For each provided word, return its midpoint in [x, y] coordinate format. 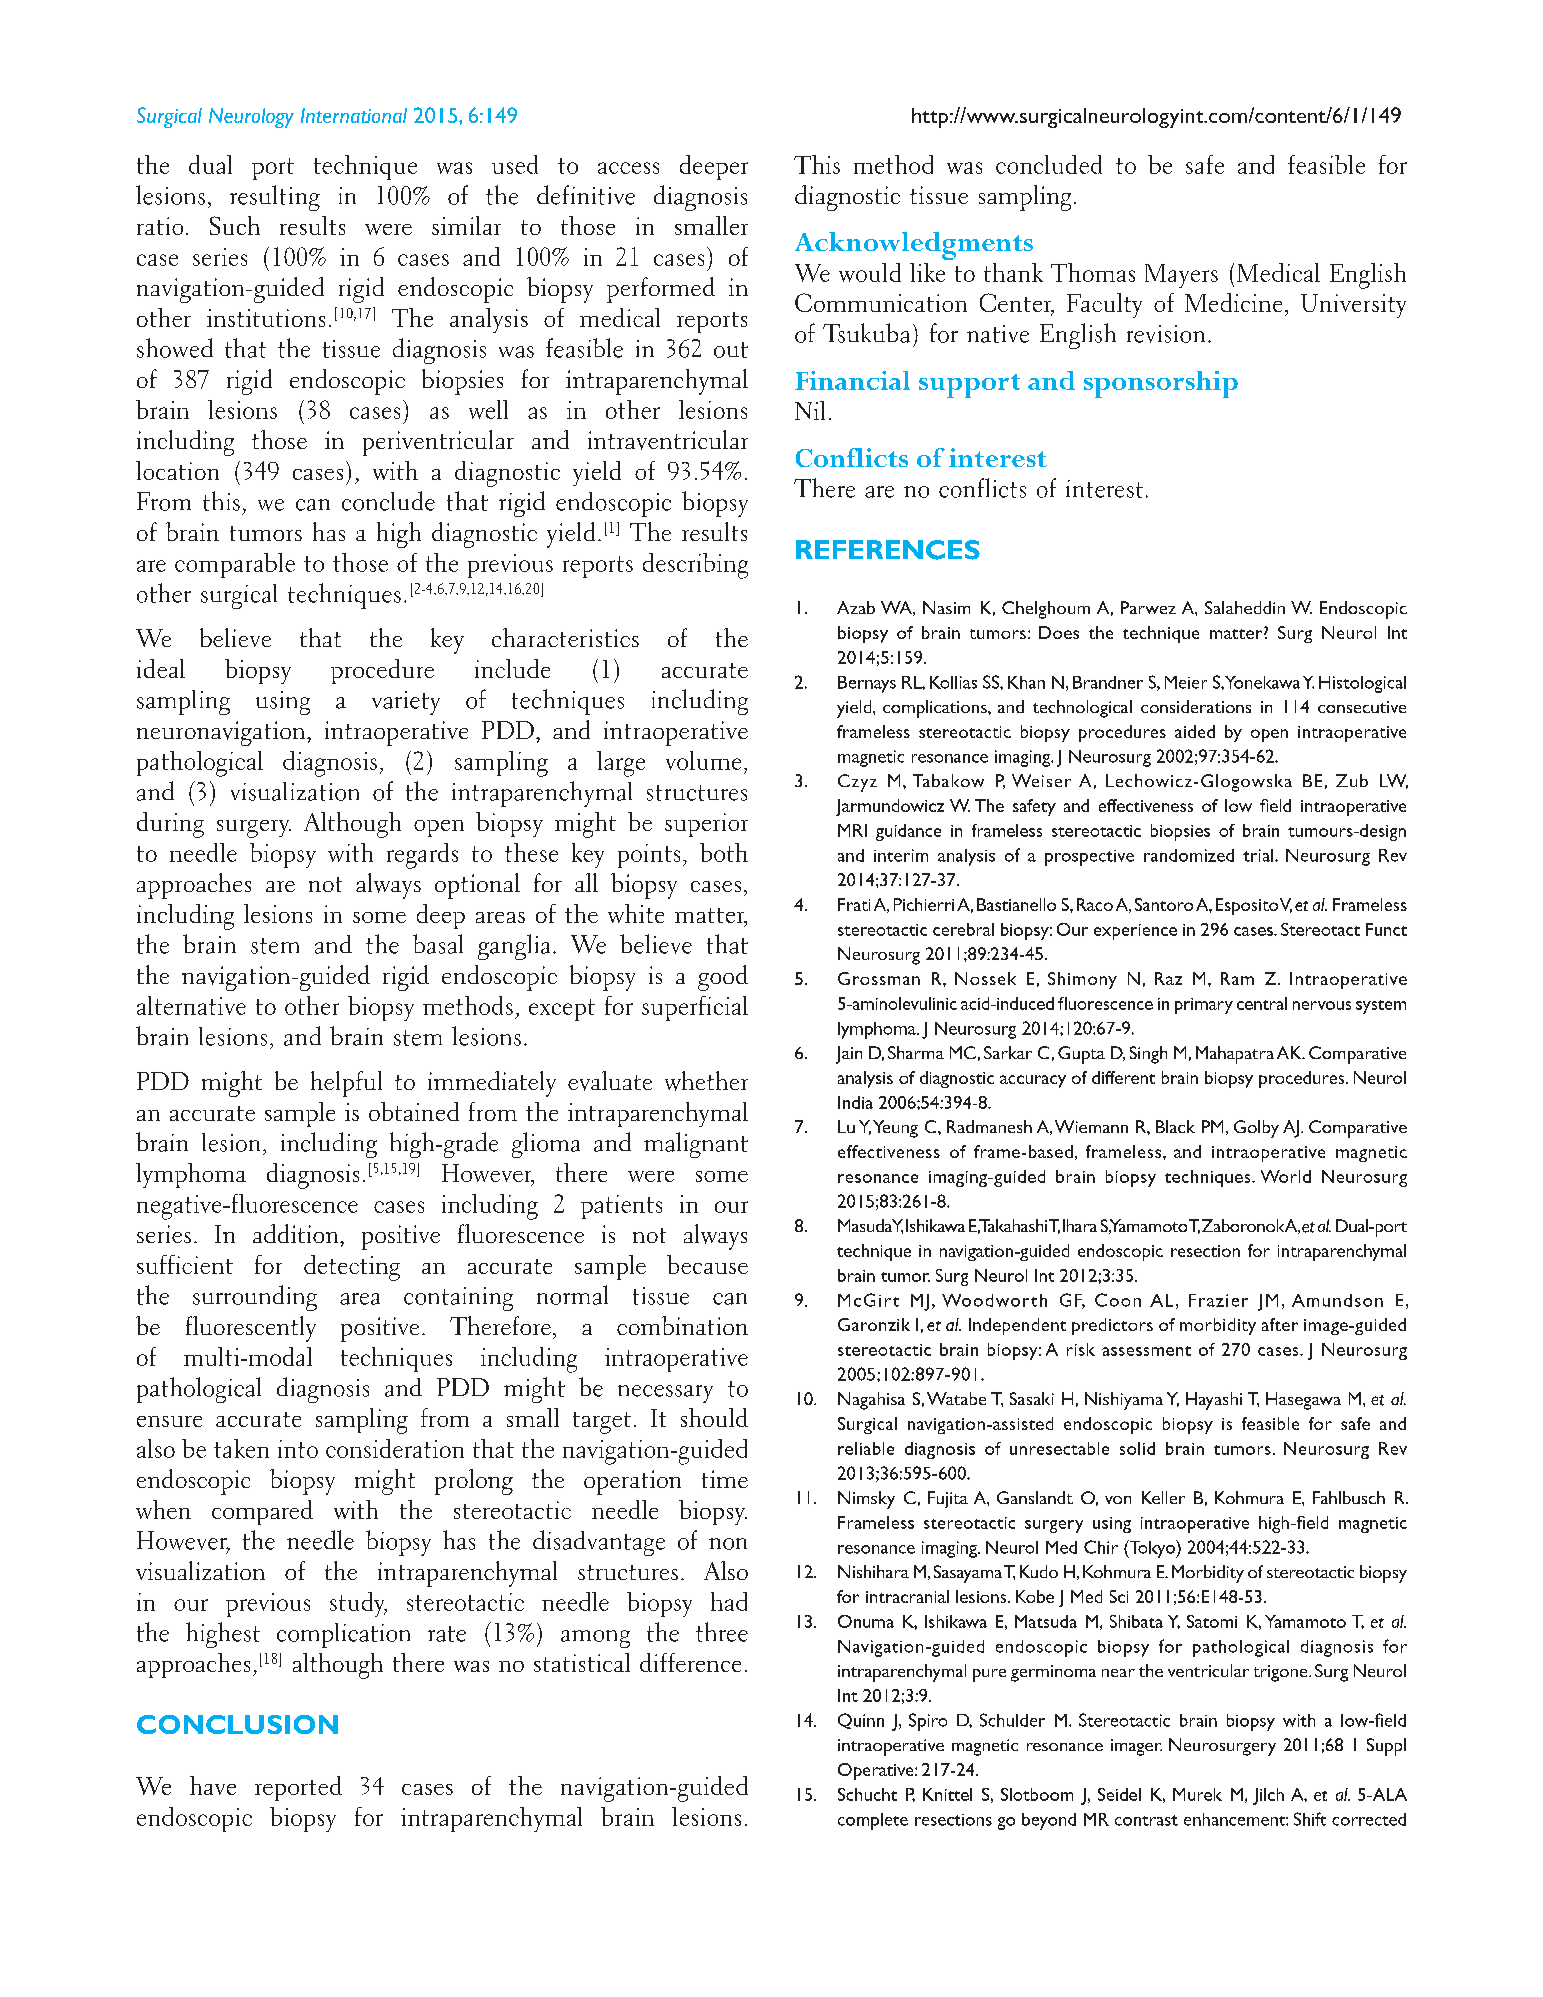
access [628, 168]
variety [406, 703]
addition [295, 1233]
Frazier [1218, 1300]
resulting [275, 198]
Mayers [1181, 276]
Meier [1186, 682]
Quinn [861, 1721]
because [707, 1264]
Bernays [867, 684]
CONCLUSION [237, 1724]
